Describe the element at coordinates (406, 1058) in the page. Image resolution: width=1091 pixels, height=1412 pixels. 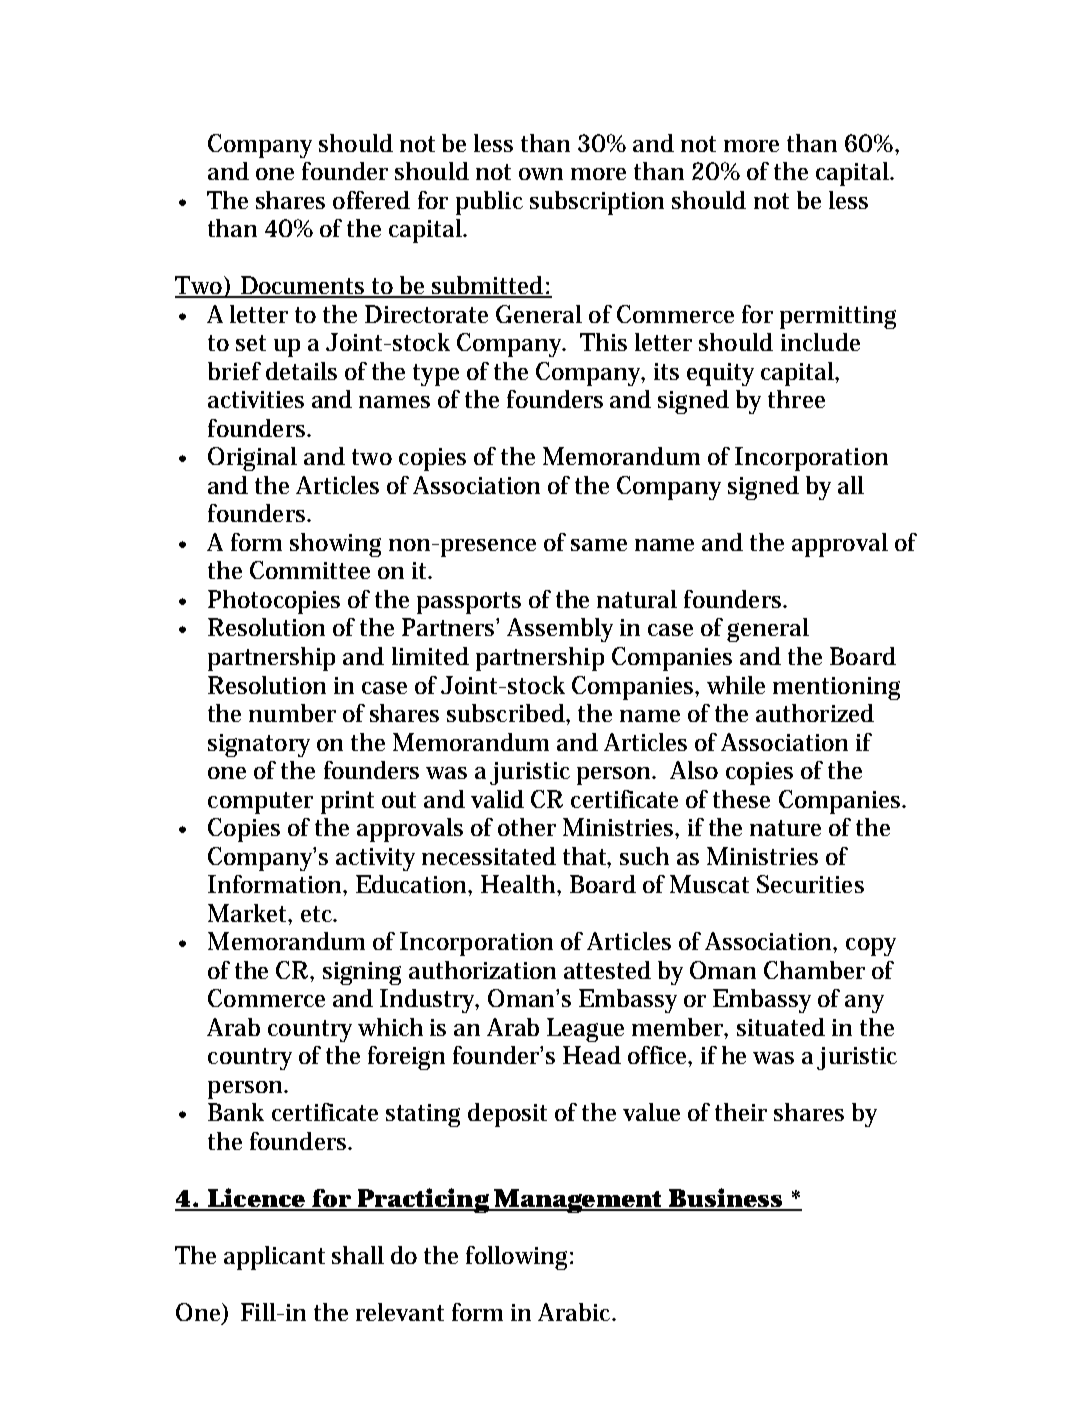
I see `foreign` at that location.
